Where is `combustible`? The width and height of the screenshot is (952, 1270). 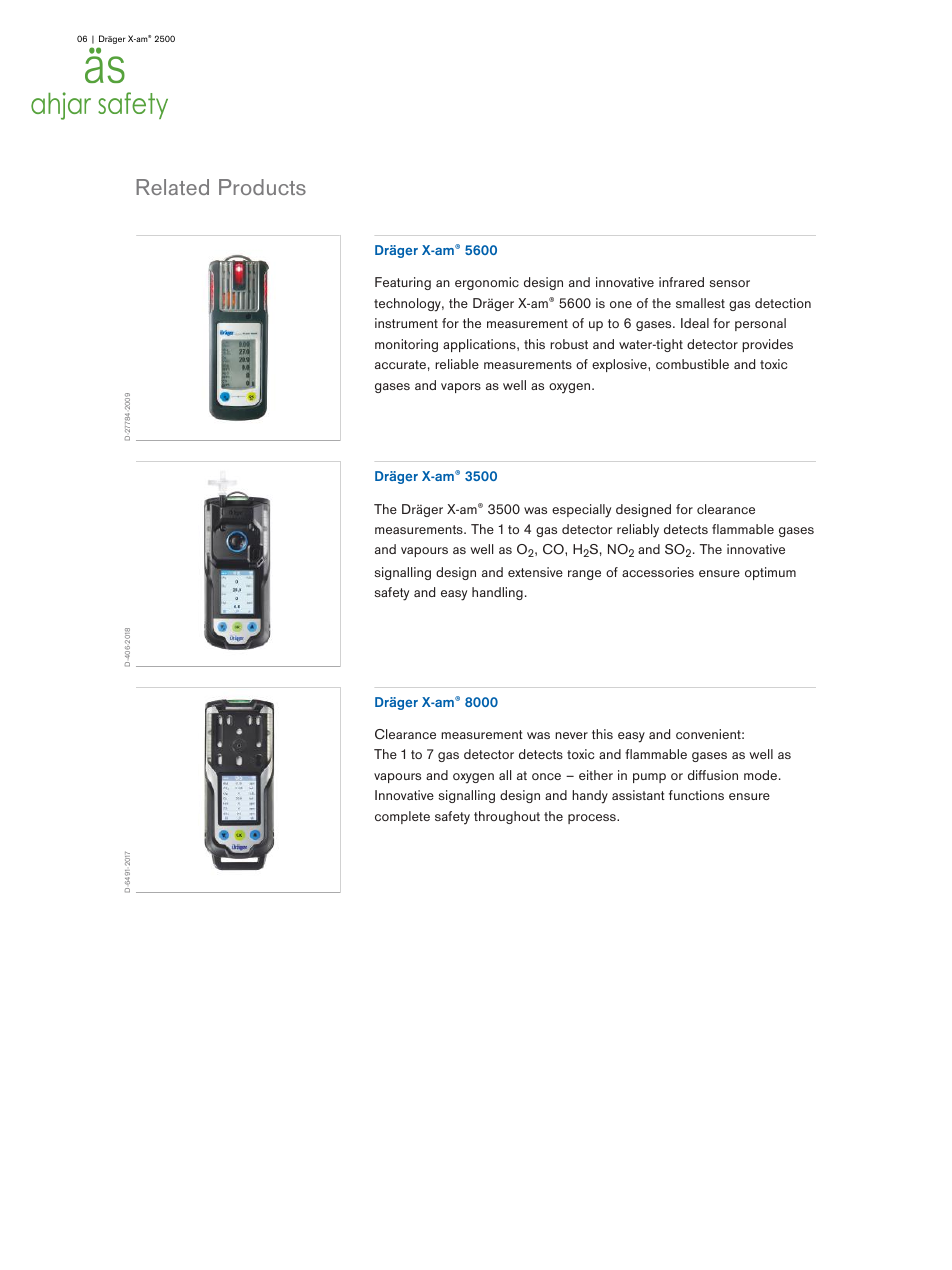 combustible is located at coordinates (692, 364).
